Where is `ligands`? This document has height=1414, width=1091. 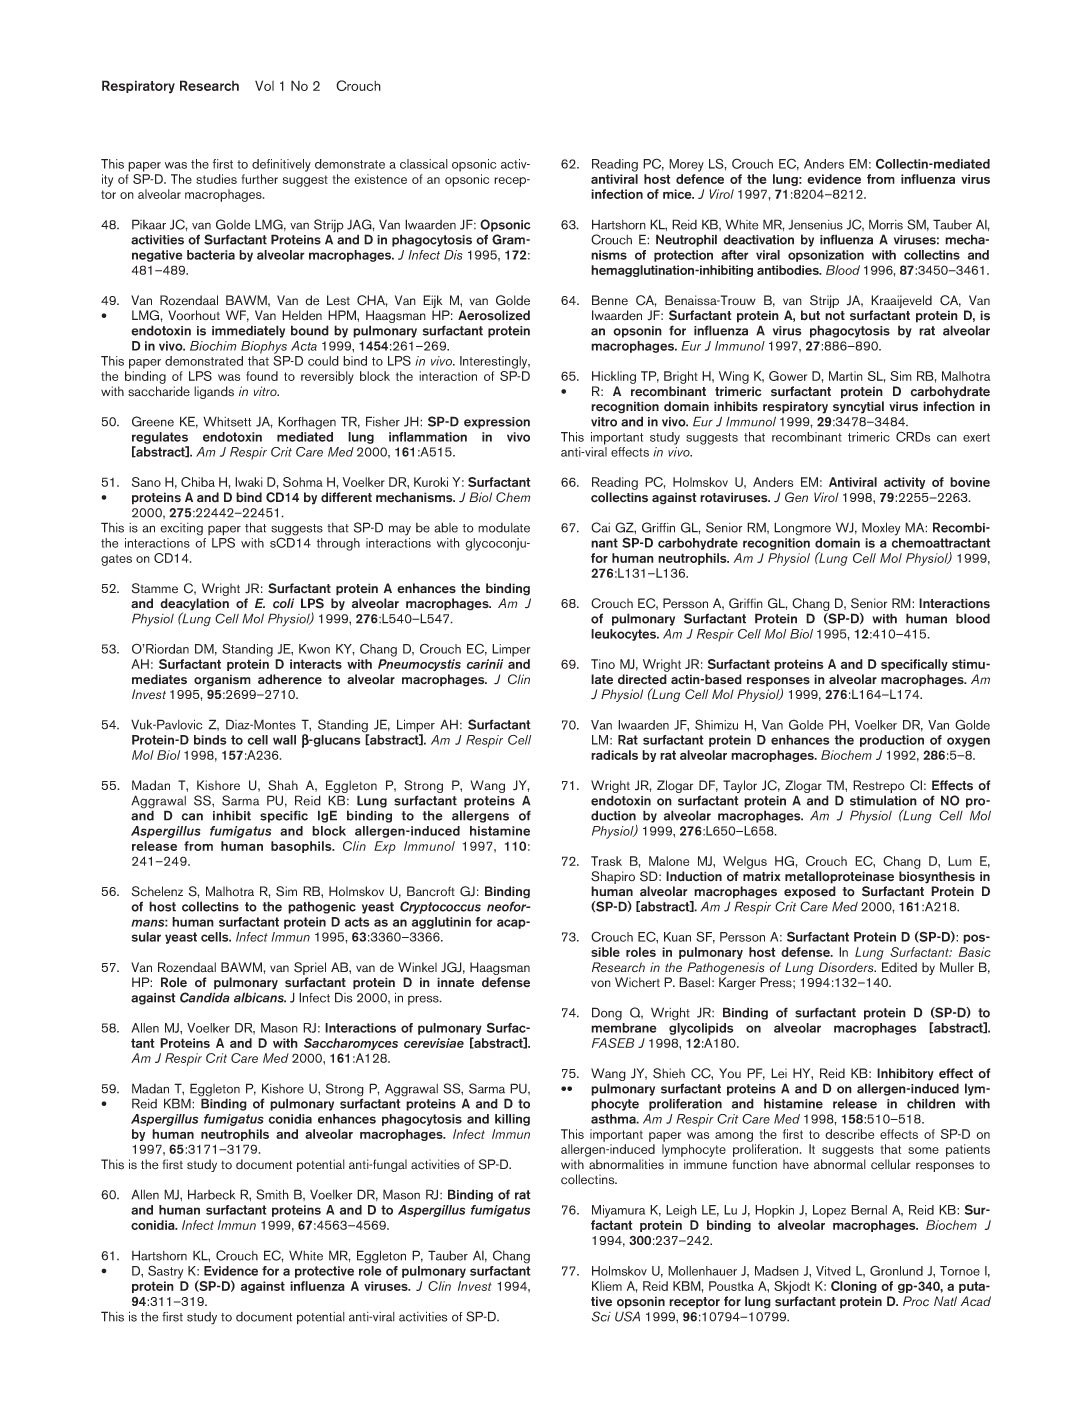
ligands is located at coordinates (214, 392).
